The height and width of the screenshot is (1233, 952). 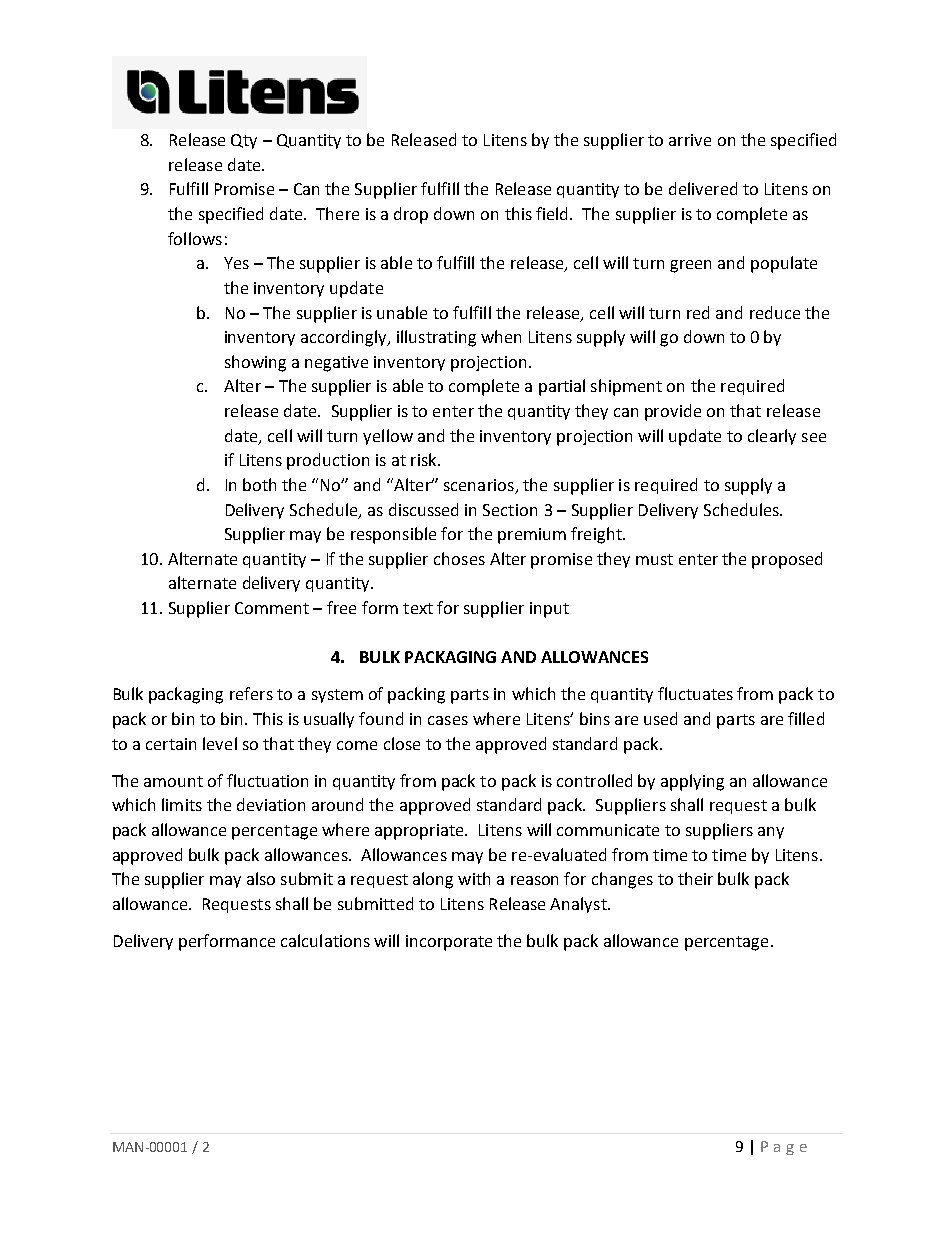 What do you see at coordinates (244, 141) in the screenshot?
I see `Qty` at bounding box center [244, 141].
